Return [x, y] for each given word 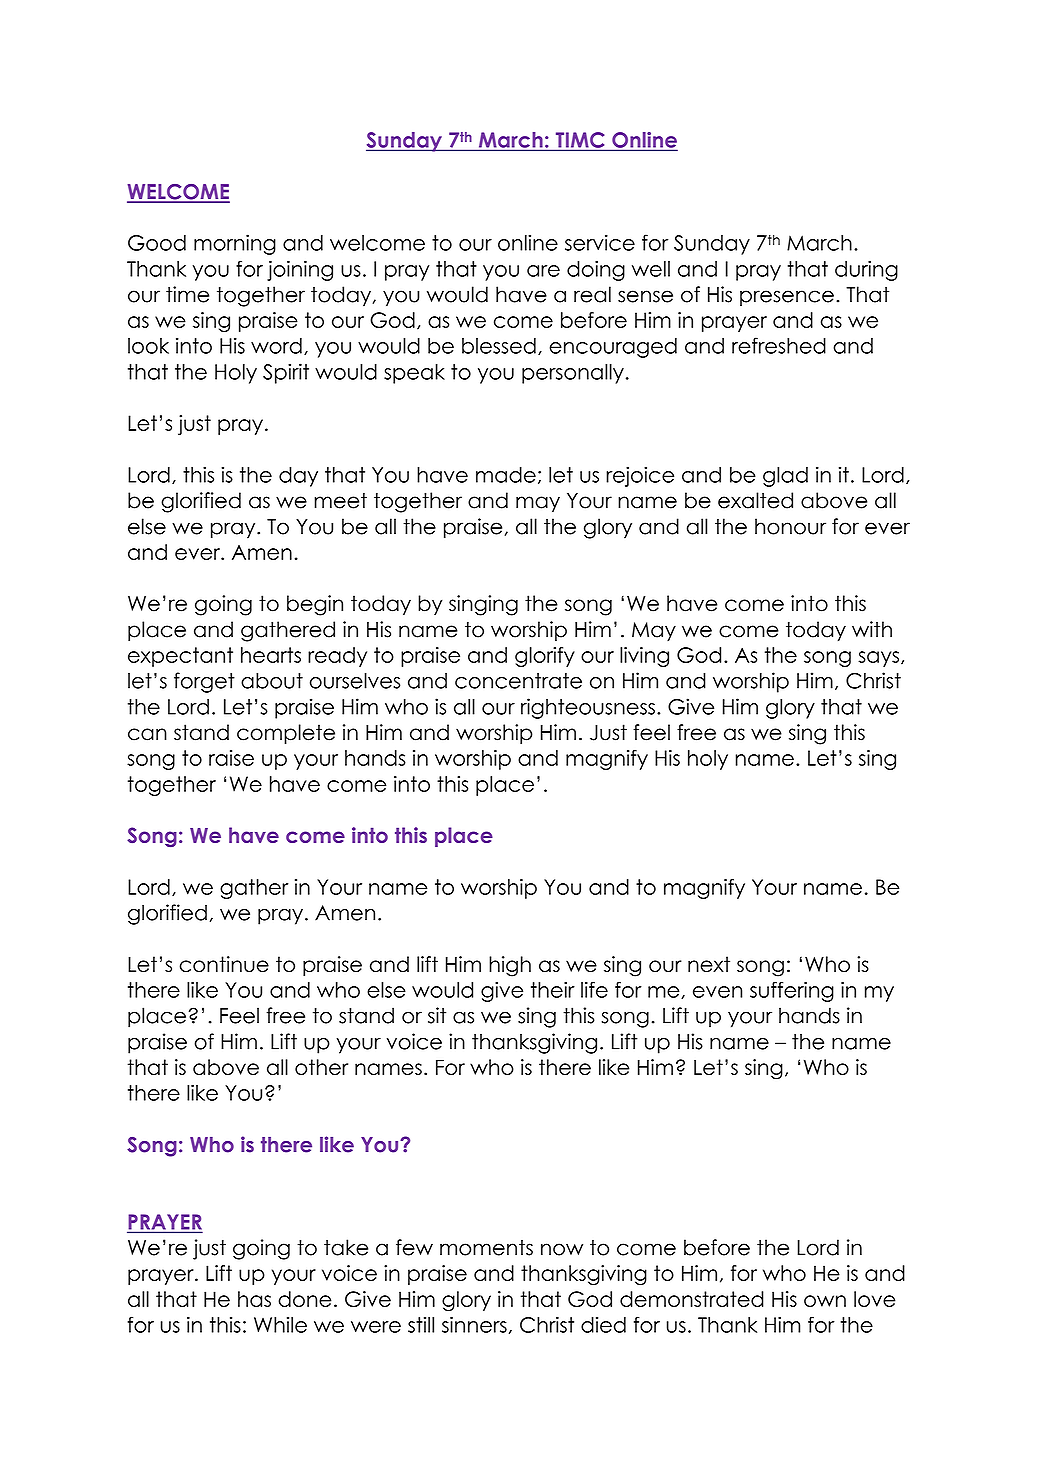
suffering [792, 991]
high [510, 966]
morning [235, 244]
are [543, 271]
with [872, 629]
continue [224, 964]
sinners [474, 1324]
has [254, 1299]
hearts [271, 655]
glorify [545, 657]
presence [787, 298]
